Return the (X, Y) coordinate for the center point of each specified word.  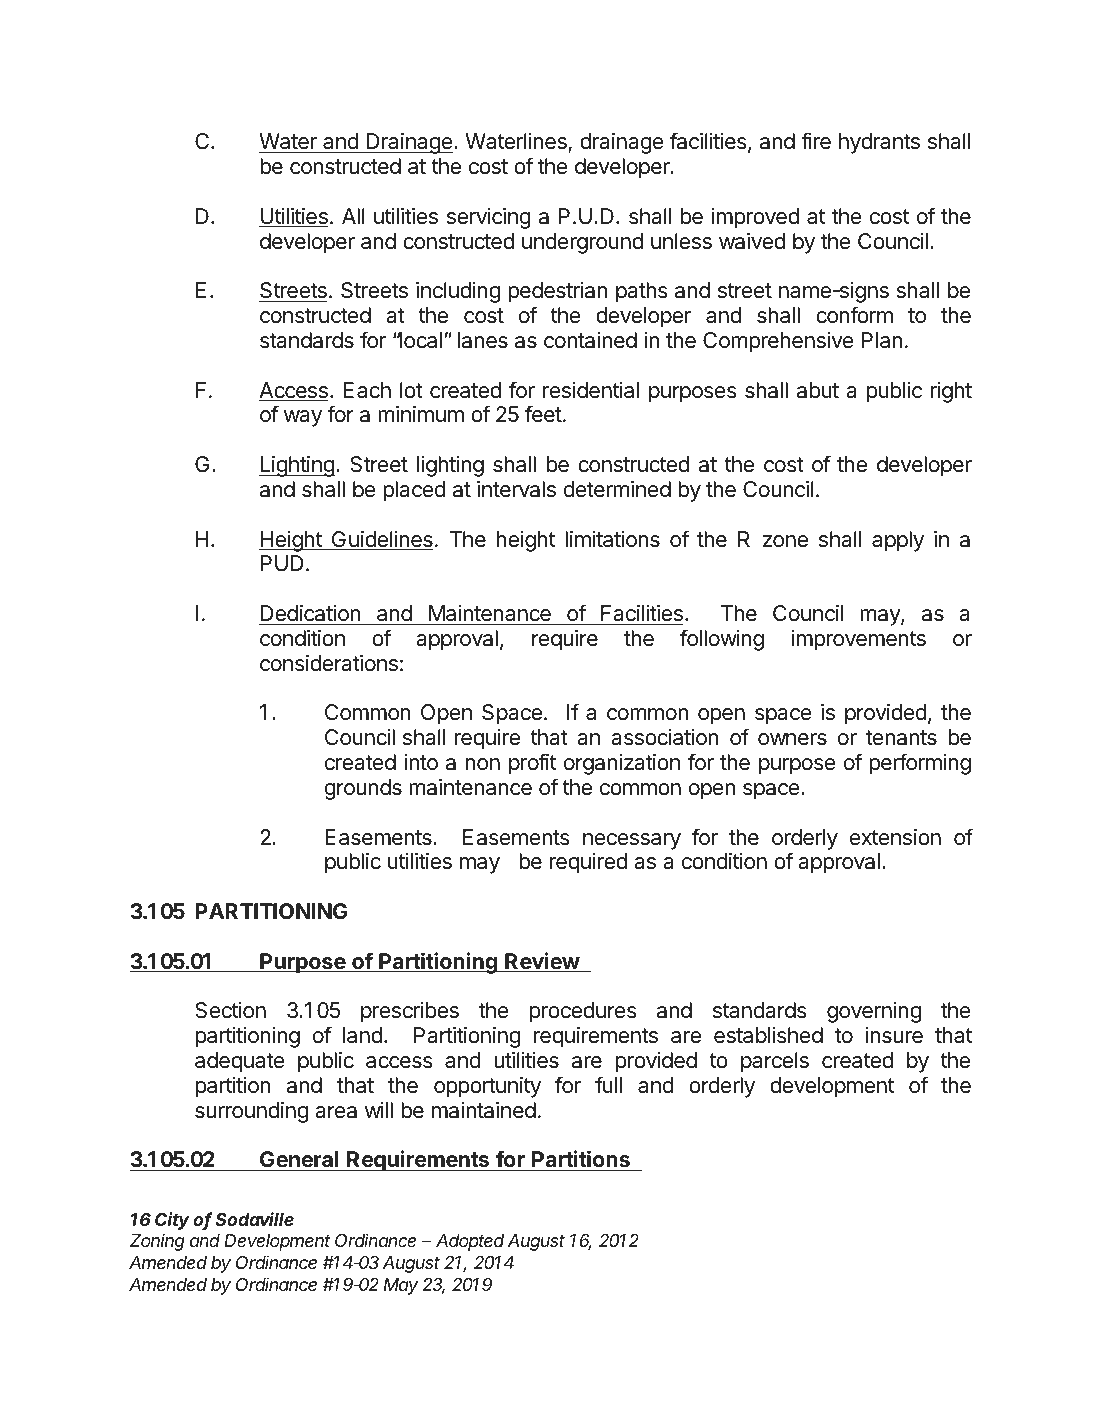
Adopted (470, 1242)
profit (532, 764)
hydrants (879, 143)
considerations (329, 663)
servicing (489, 218)
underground (582, 243)
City (172, 1221)
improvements (859, 640)
